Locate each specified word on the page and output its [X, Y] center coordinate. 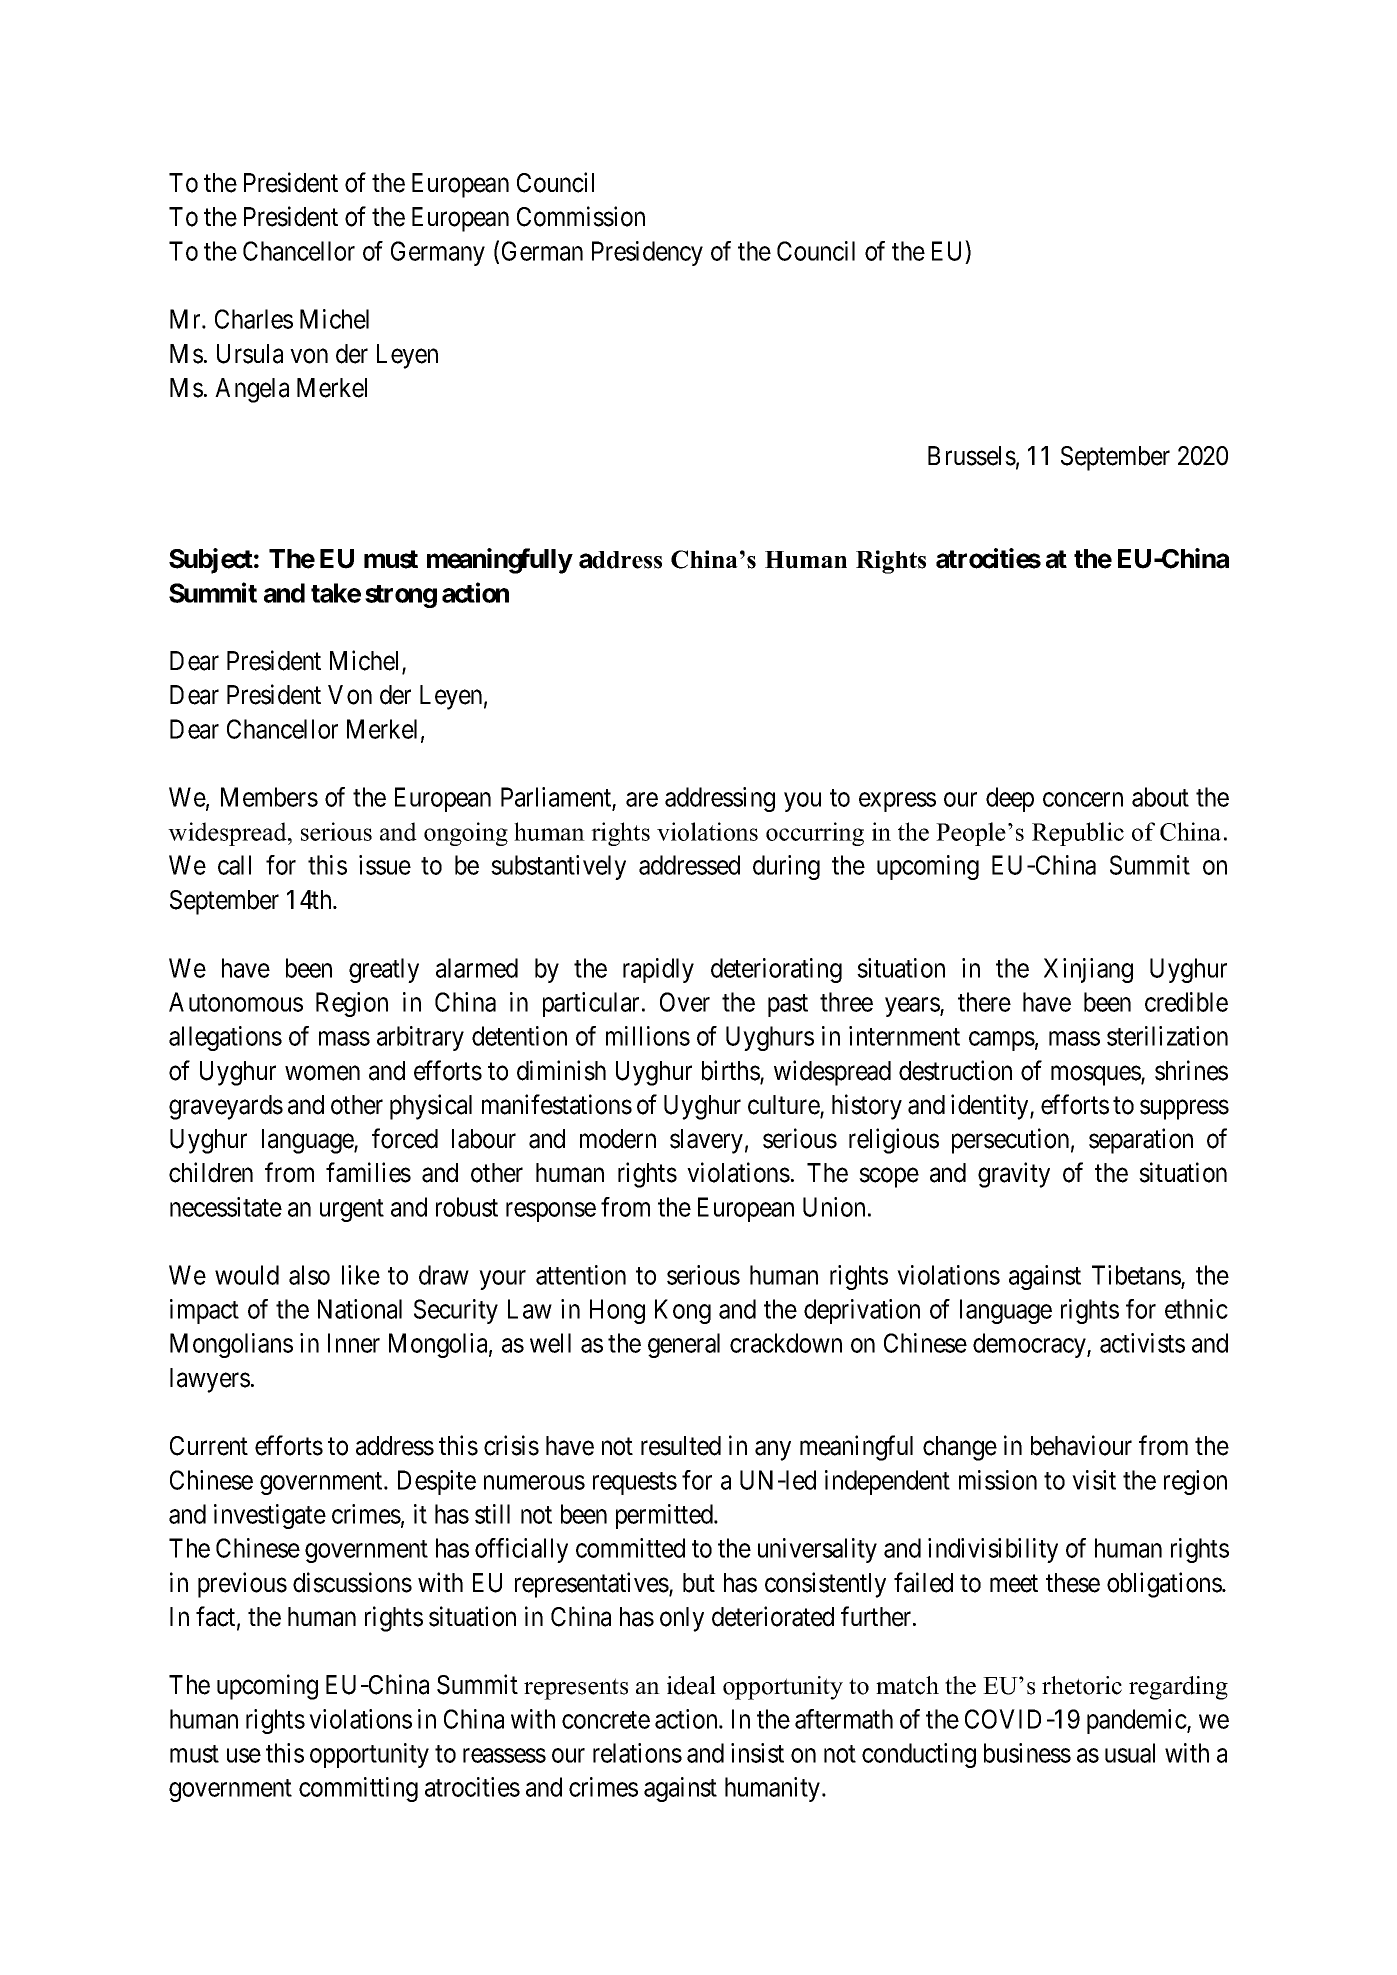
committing [358, 1789]
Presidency [647, 253]
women [322, 1073]
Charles [254, 319]
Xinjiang [1088, 970]
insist [757, 1753]
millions [648, 1036]
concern [1083, 799]
